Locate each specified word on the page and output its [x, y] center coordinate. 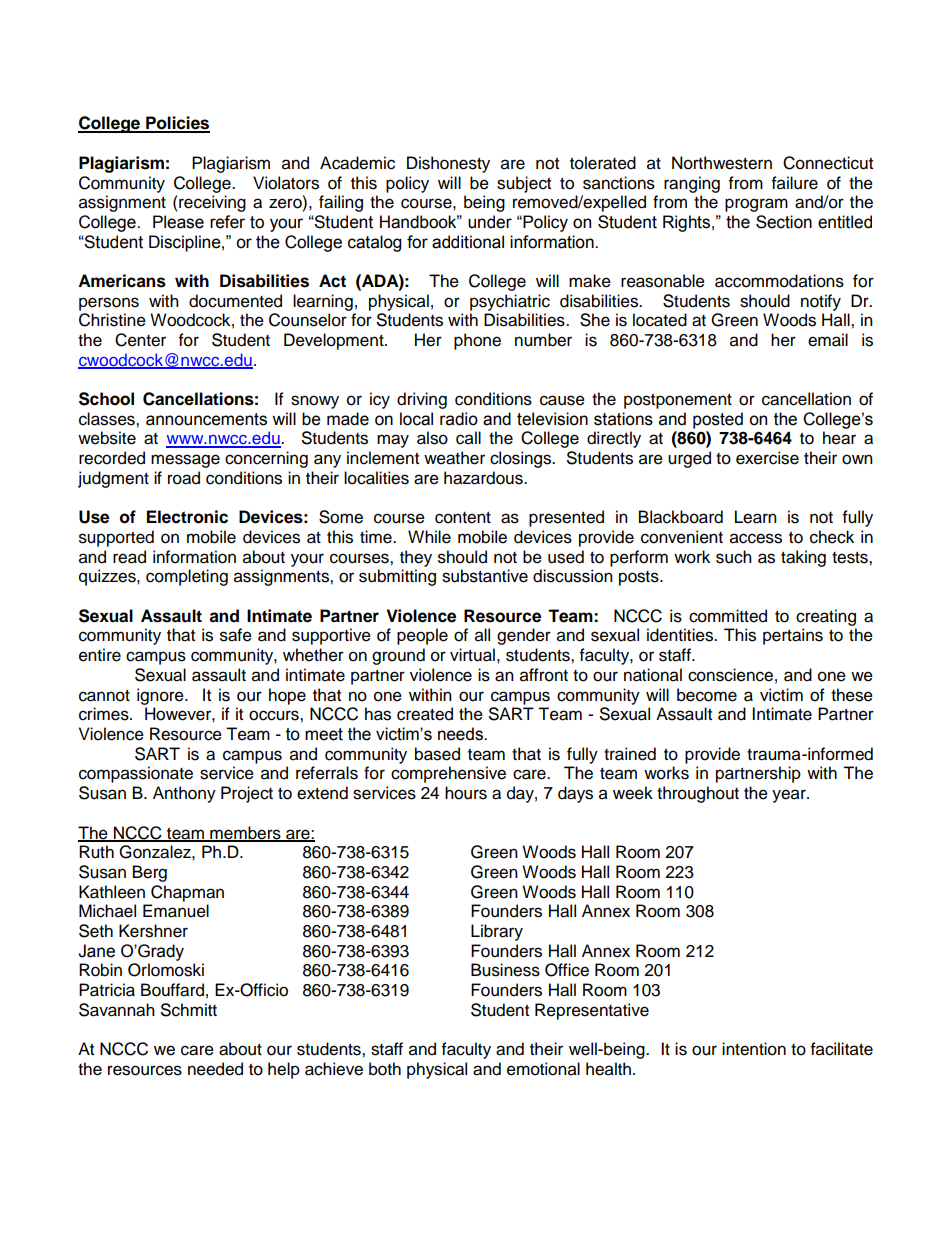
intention [754, 1049]
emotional [543, 1069]
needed [215, 1069]
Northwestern [722, 163]
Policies [177, 124]
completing [187, 577]
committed [728, 616]
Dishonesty [448, 164]
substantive [485, 576]
